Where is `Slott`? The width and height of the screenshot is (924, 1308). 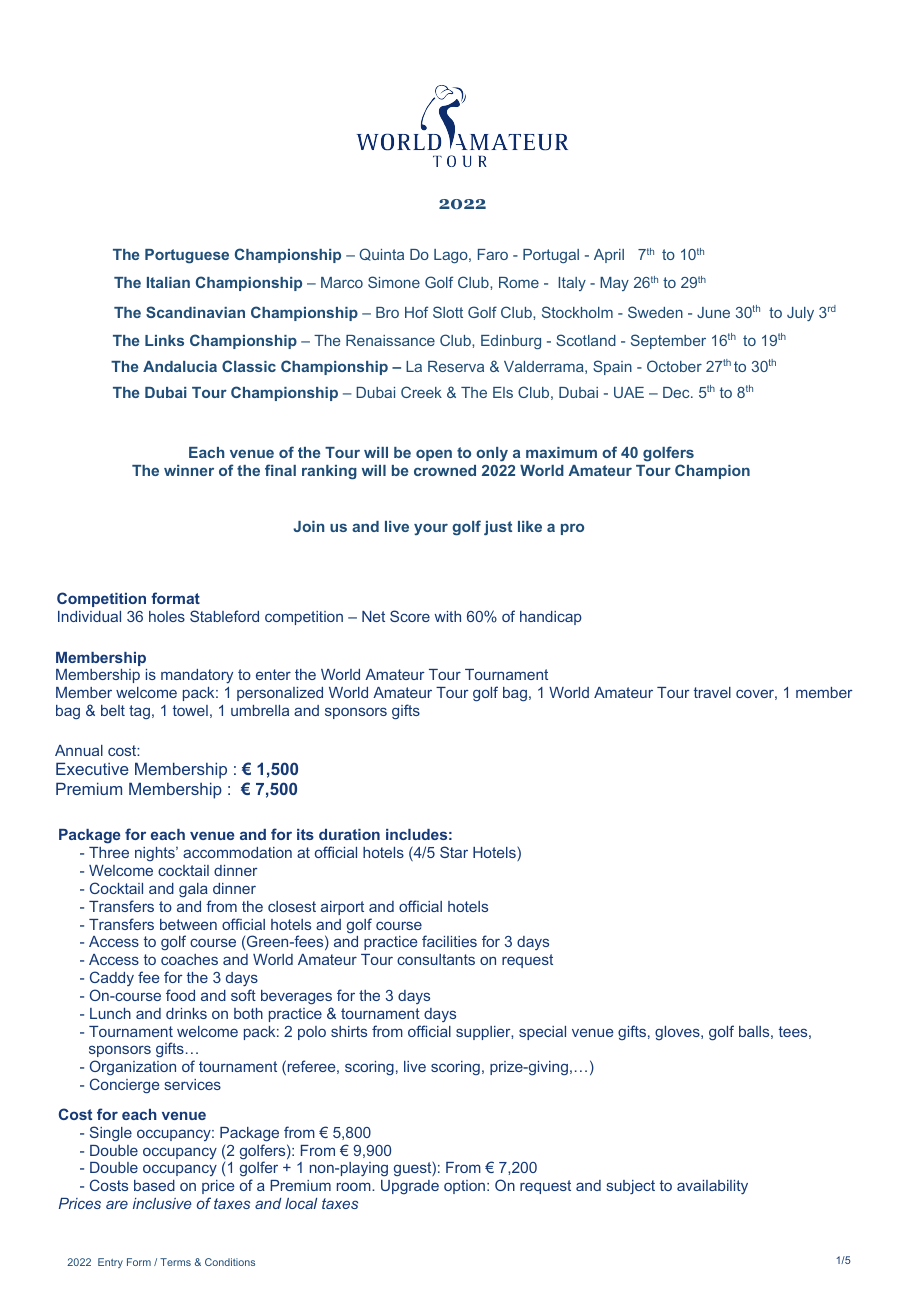 Slott is located at coordinates (448, 312).
